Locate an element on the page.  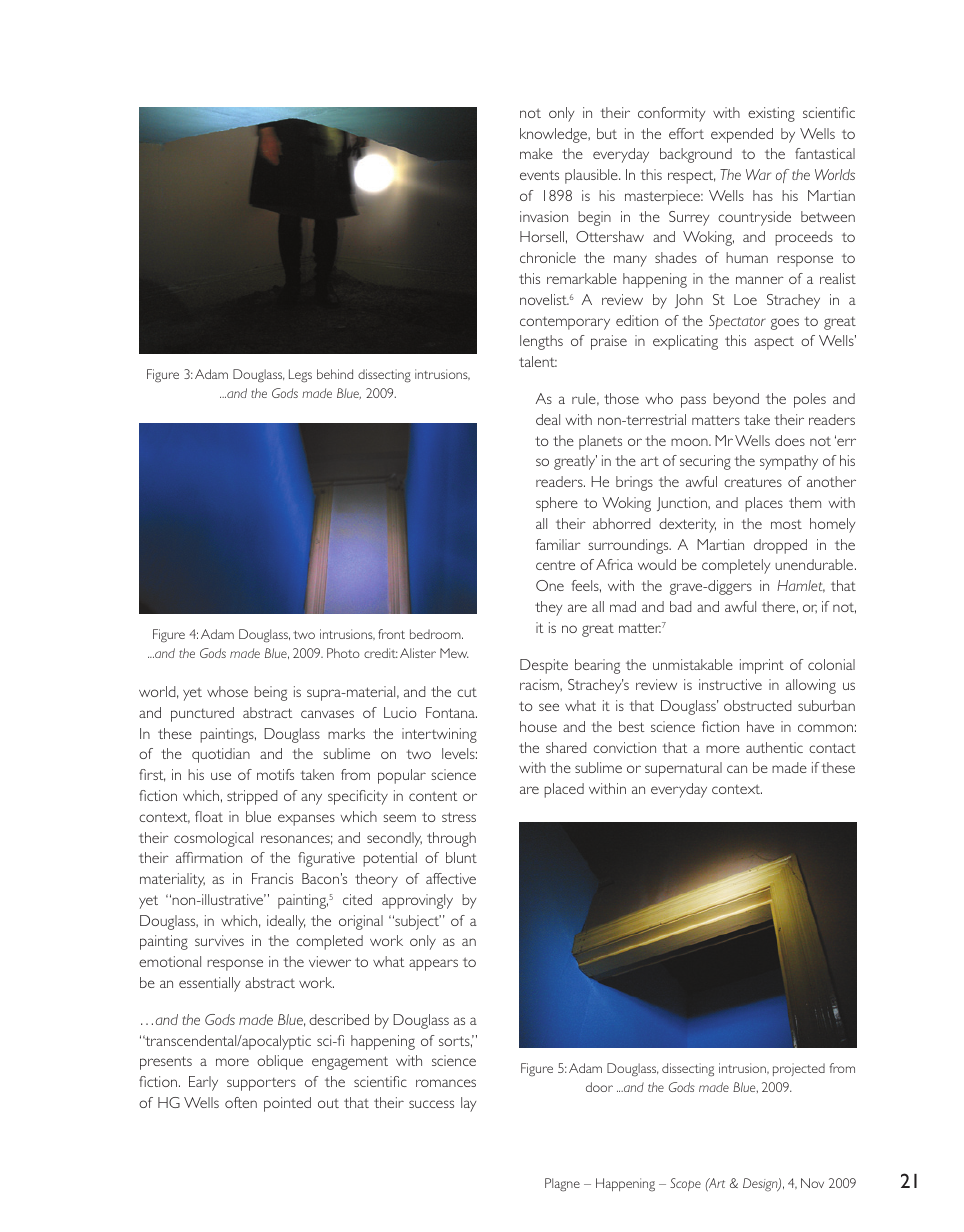
often is located at coordinates (241, 1102).
